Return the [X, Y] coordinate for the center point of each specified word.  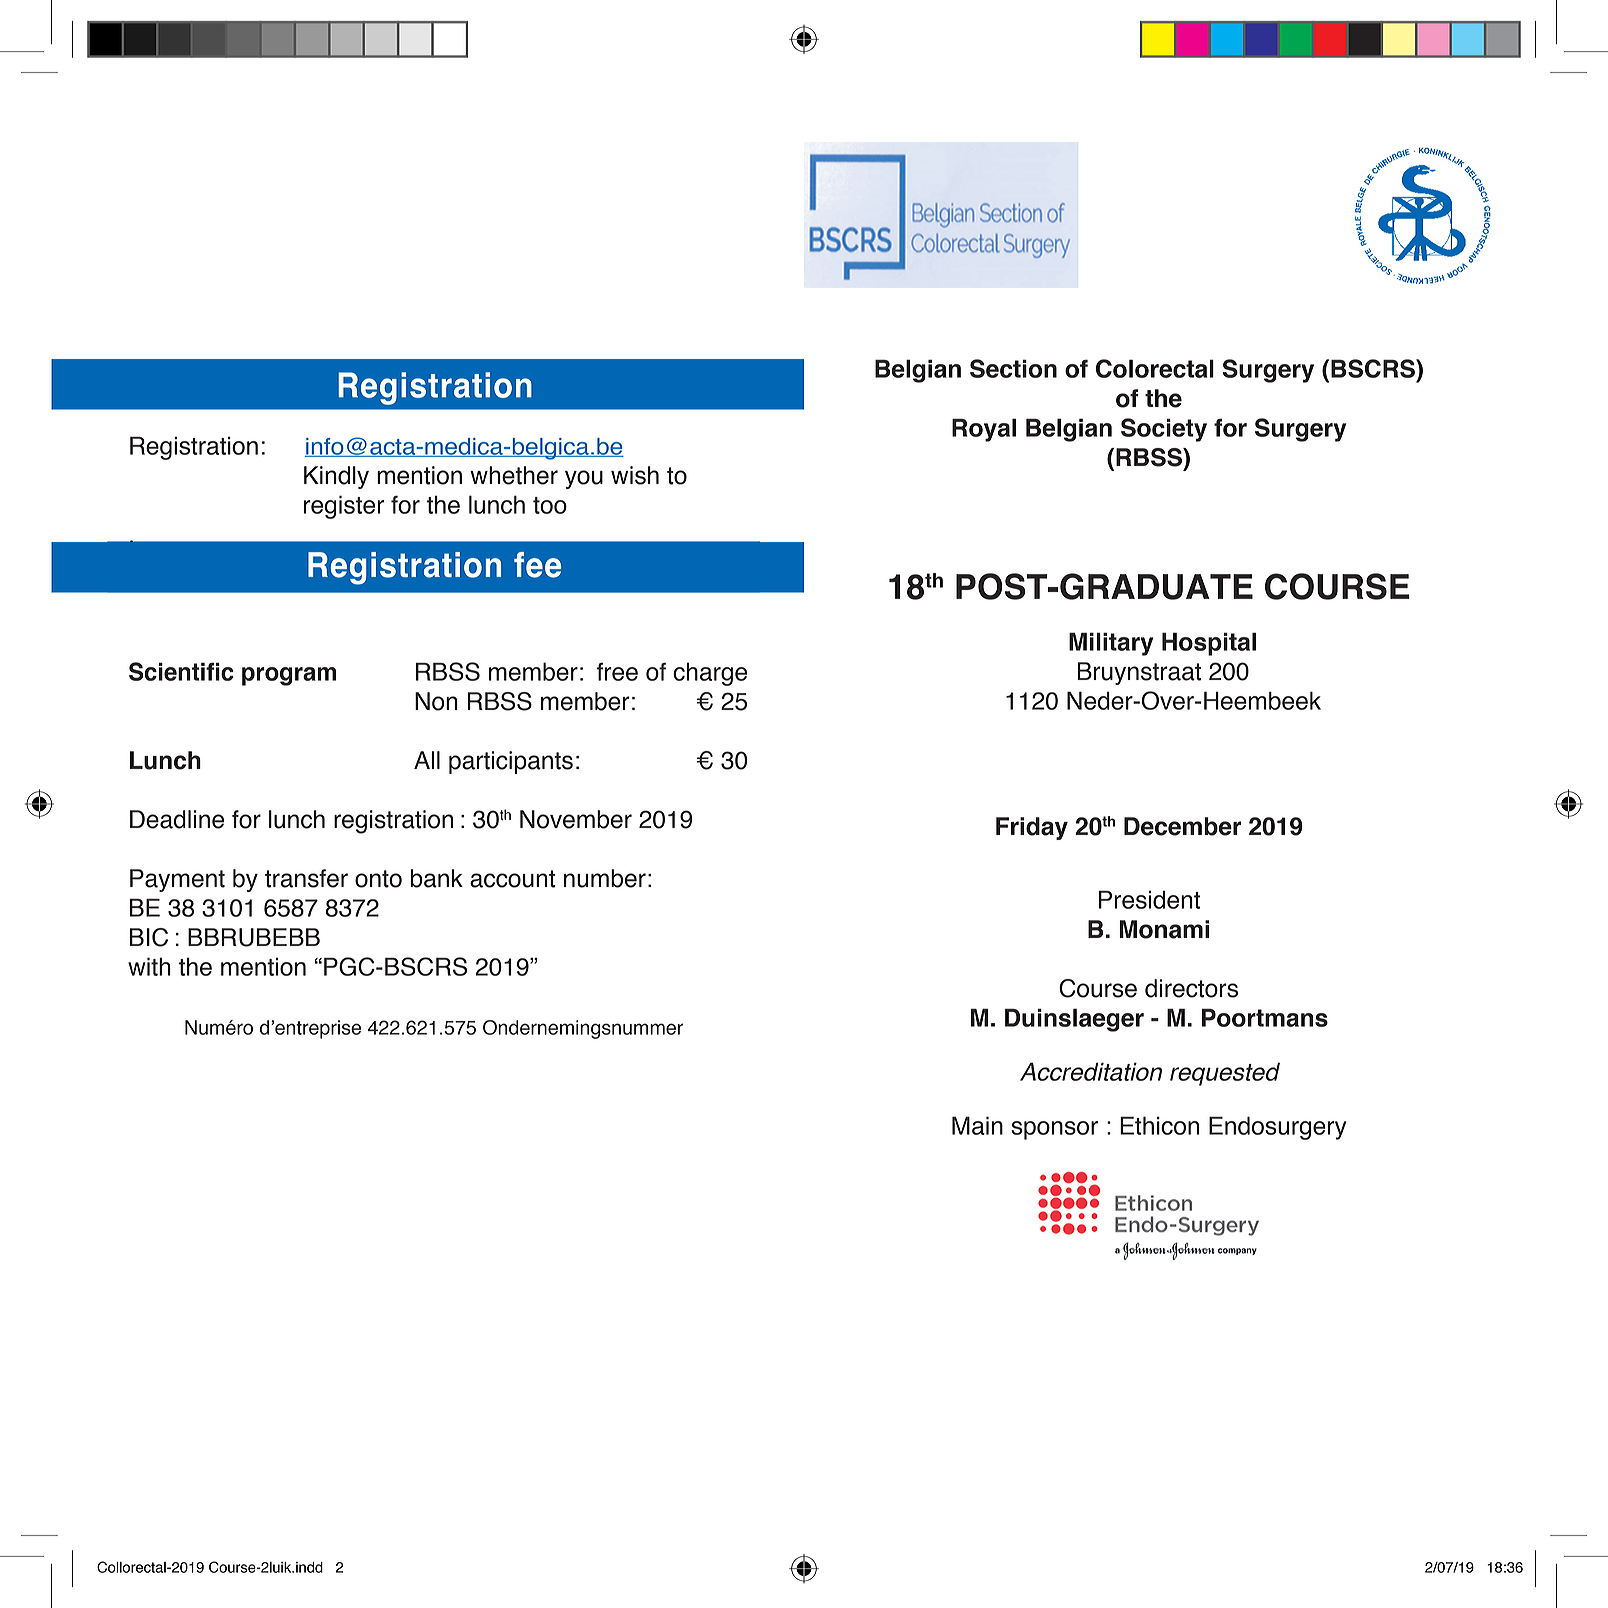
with [149, 966]
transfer [306, 878]
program [289, 676]
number [605, 878]
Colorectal [1155, 368]
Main [977, 1125]
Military [1111, 644]
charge [710, 674]
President [1149, 899]
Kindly [336, 477]
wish [635, 475]
